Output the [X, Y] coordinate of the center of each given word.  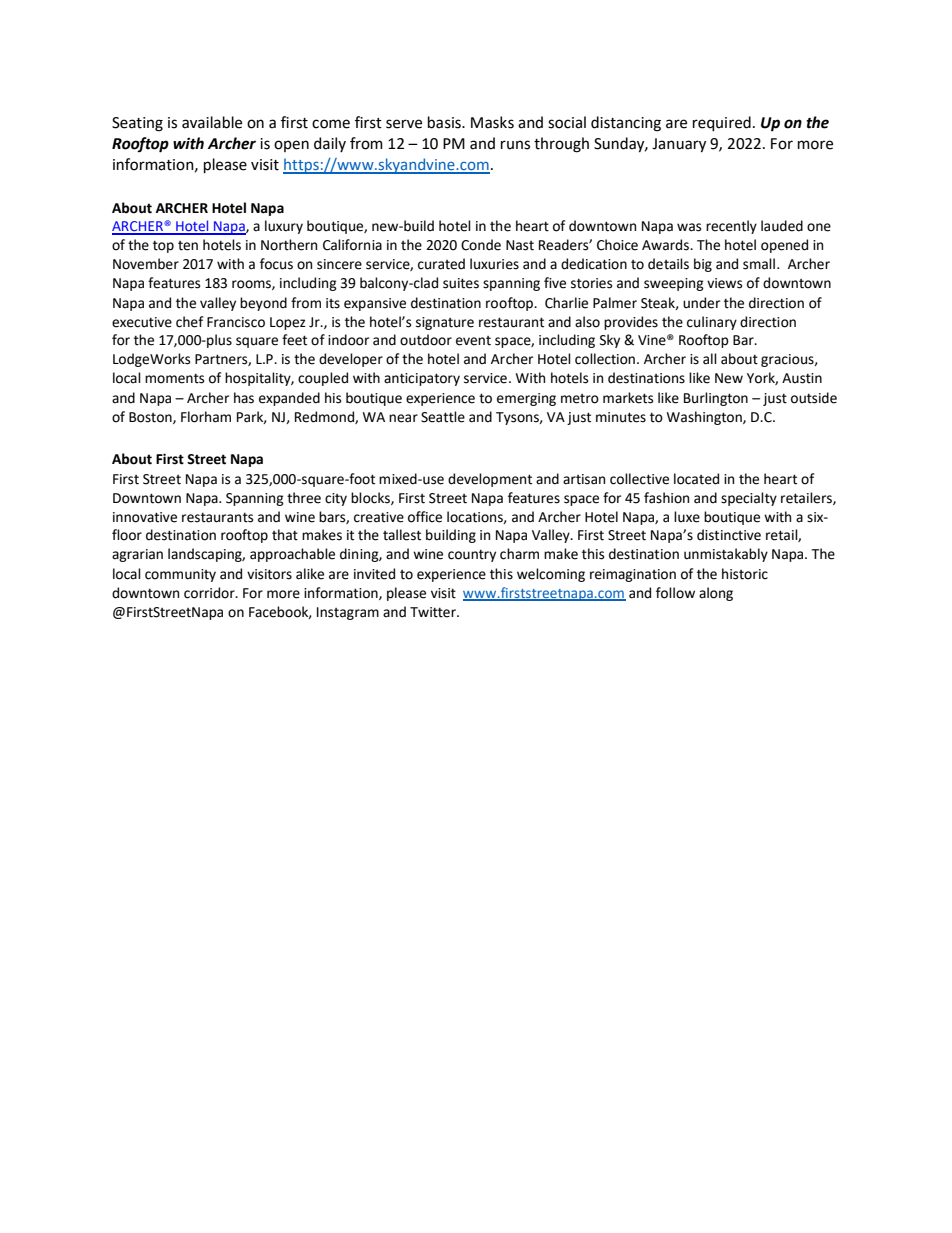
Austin [802, 378]
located [696, 479]
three [304, 498]
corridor [210, 593]
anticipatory [422, 379]
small [759, 264]
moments [174, 379]
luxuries [494, 264]
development [490, 480]
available [212, 122]
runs [515, 145]
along [716, 594]
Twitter [434, 612]
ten [188, 246]
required [722, 123]
